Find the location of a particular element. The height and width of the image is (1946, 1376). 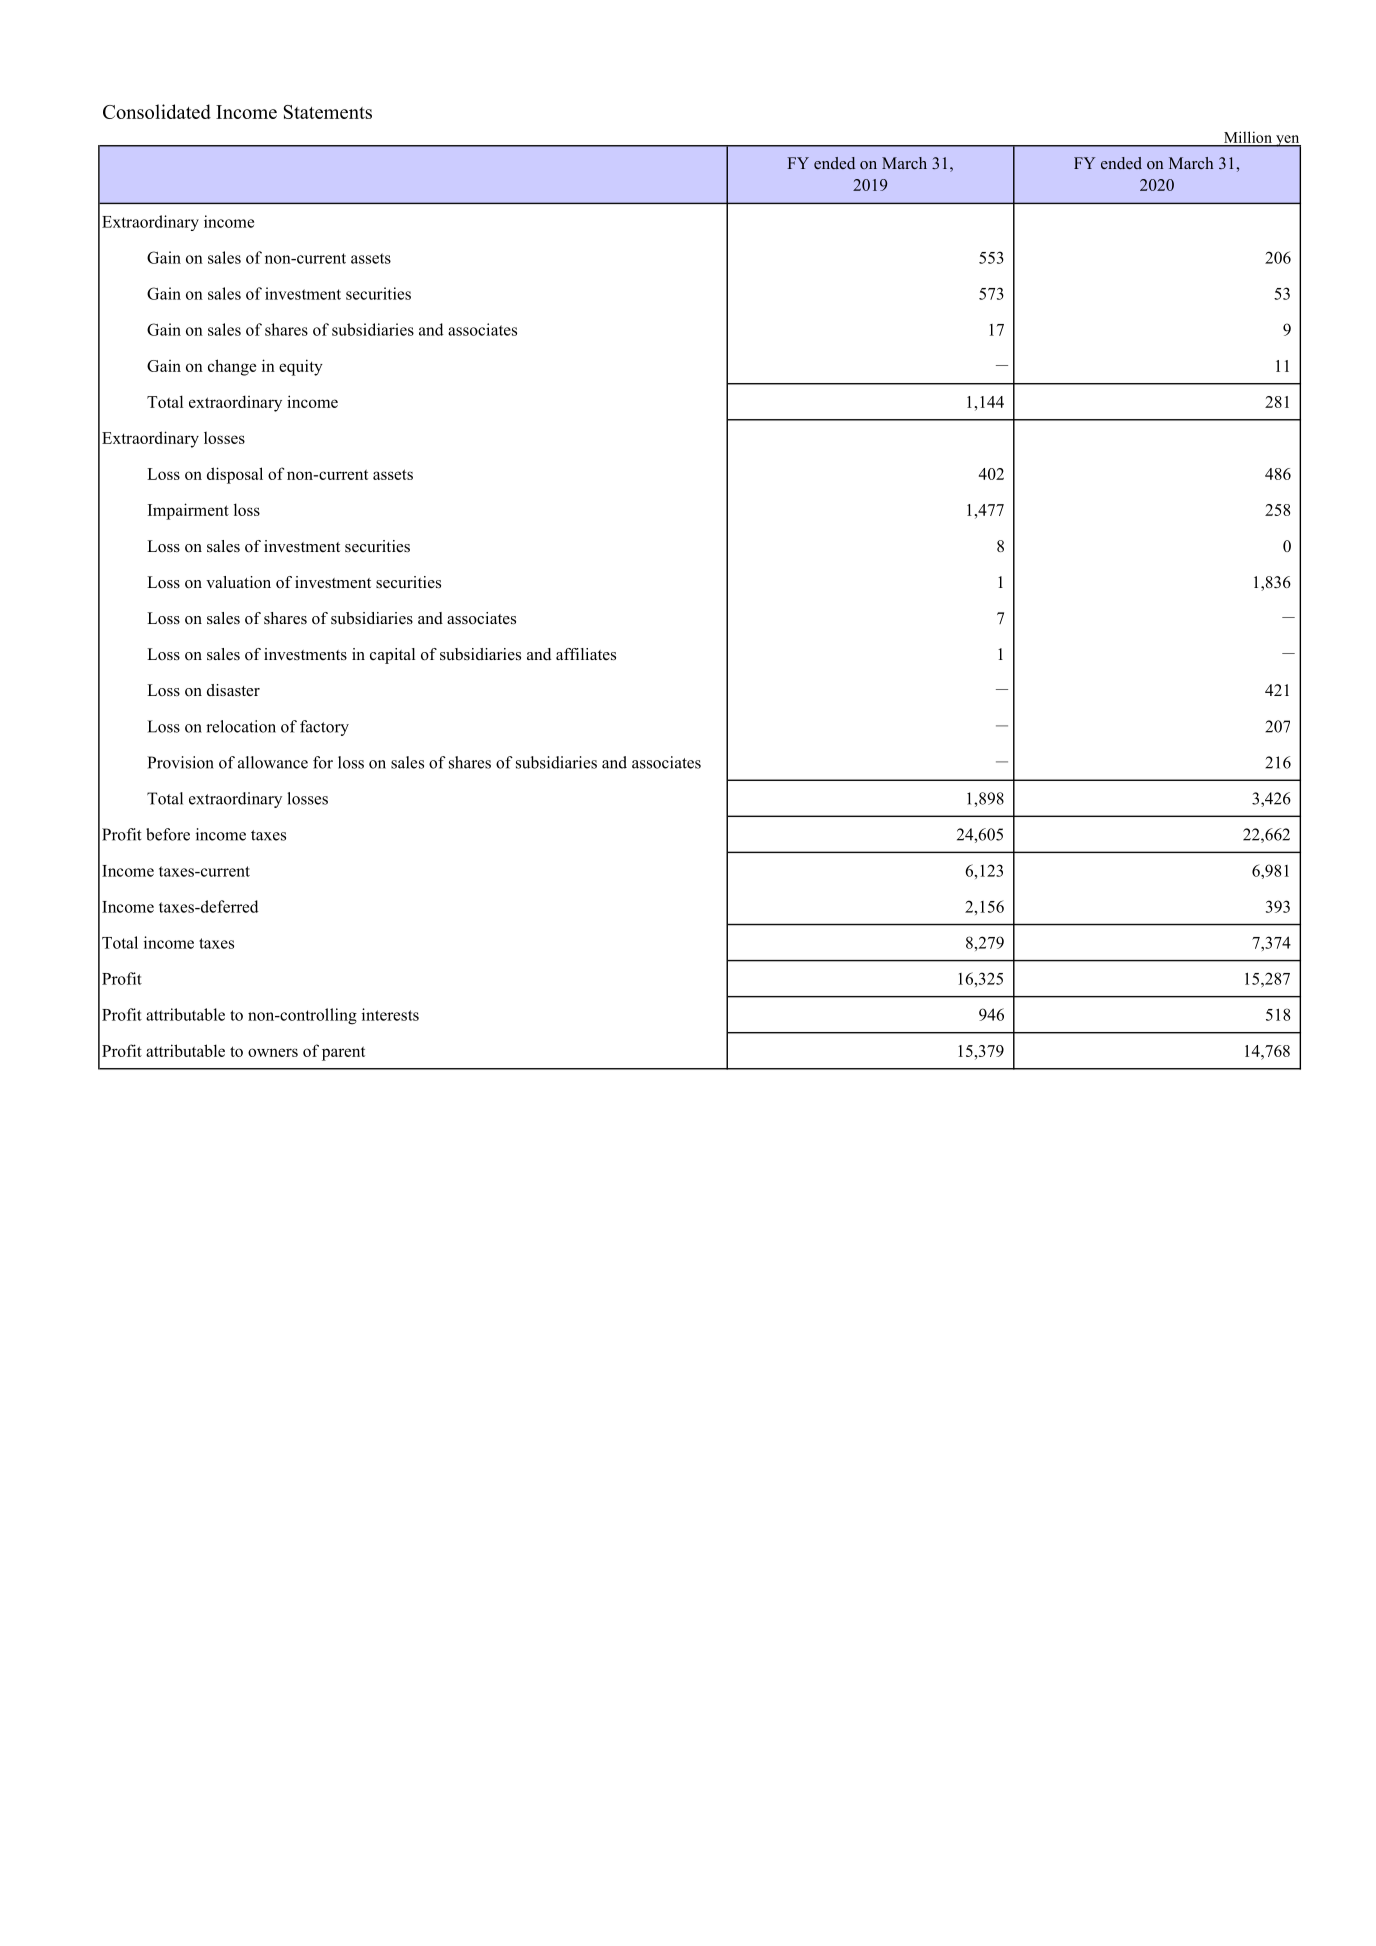

yen is located at coordinates (1287, 142).
